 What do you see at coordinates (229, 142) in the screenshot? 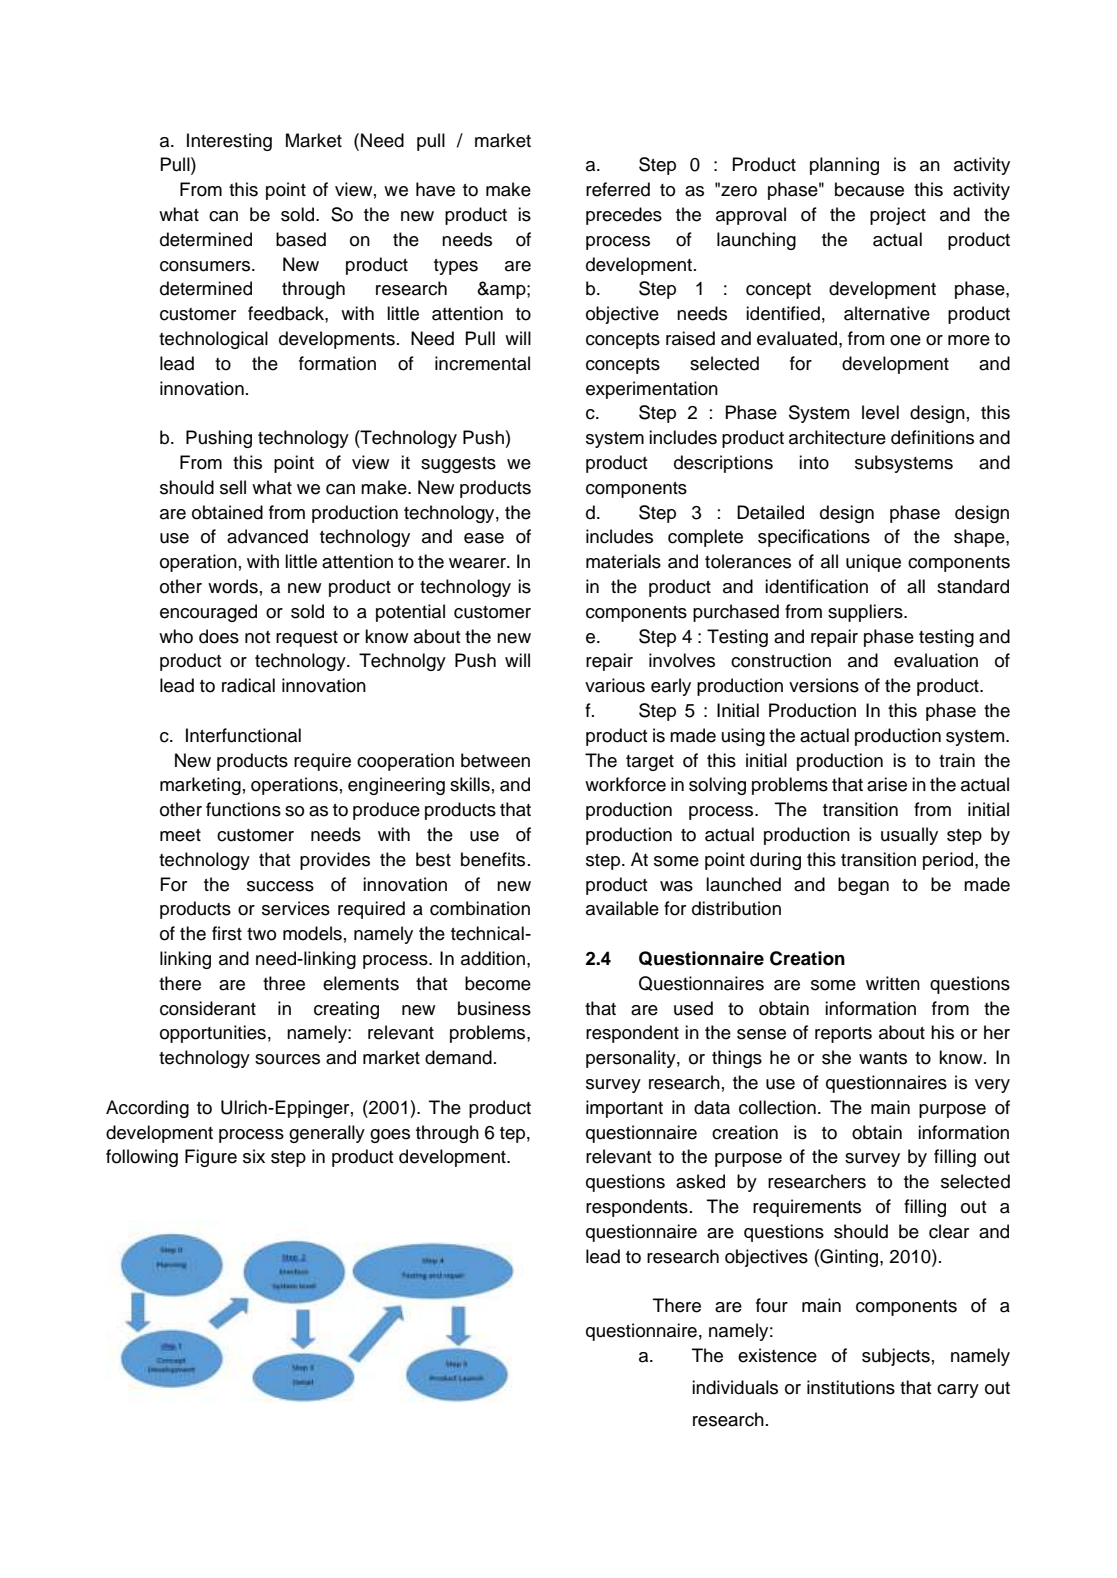
I see `Interesting` at bounding box center [229, 142].
